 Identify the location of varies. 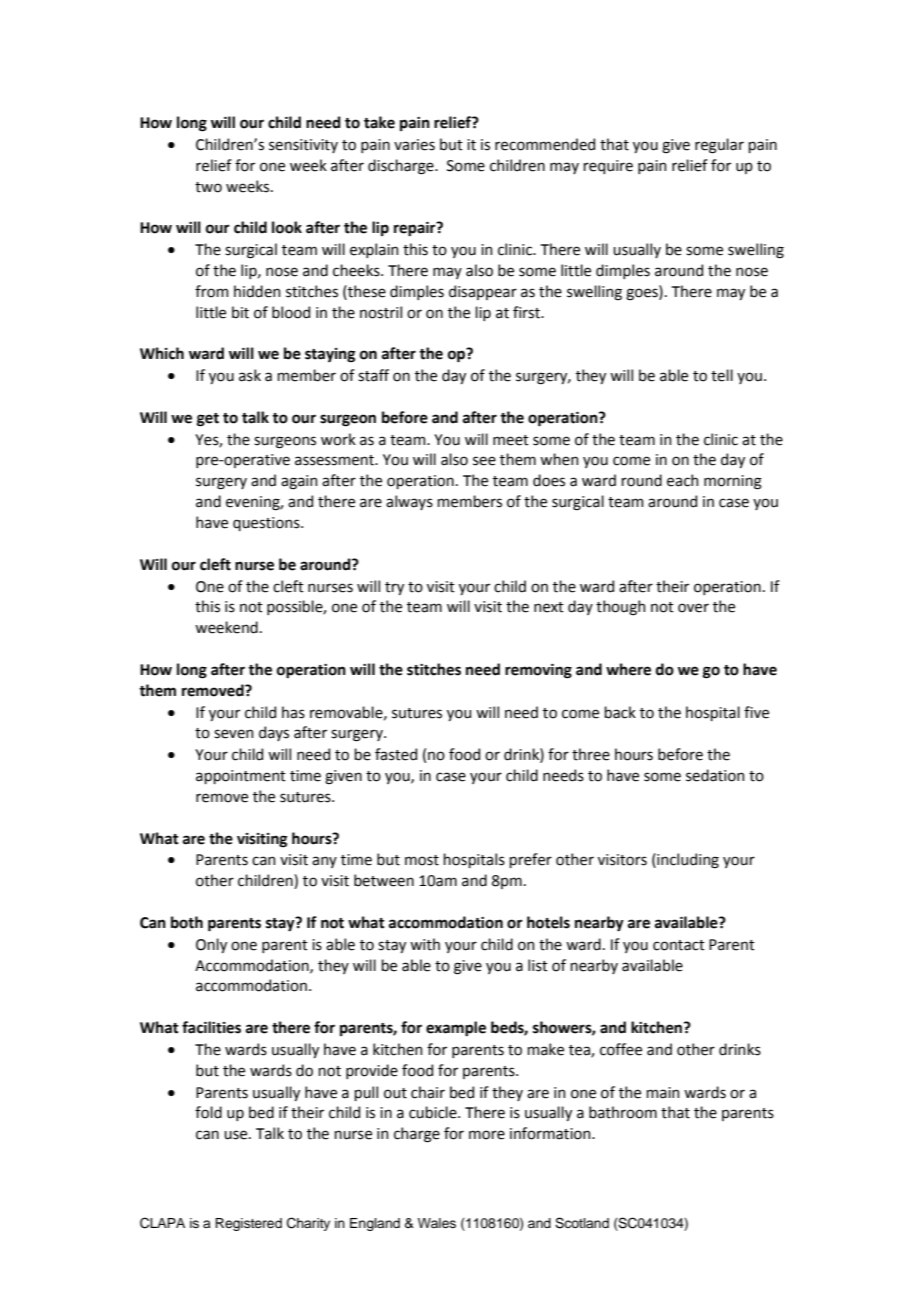
(414, 145).
